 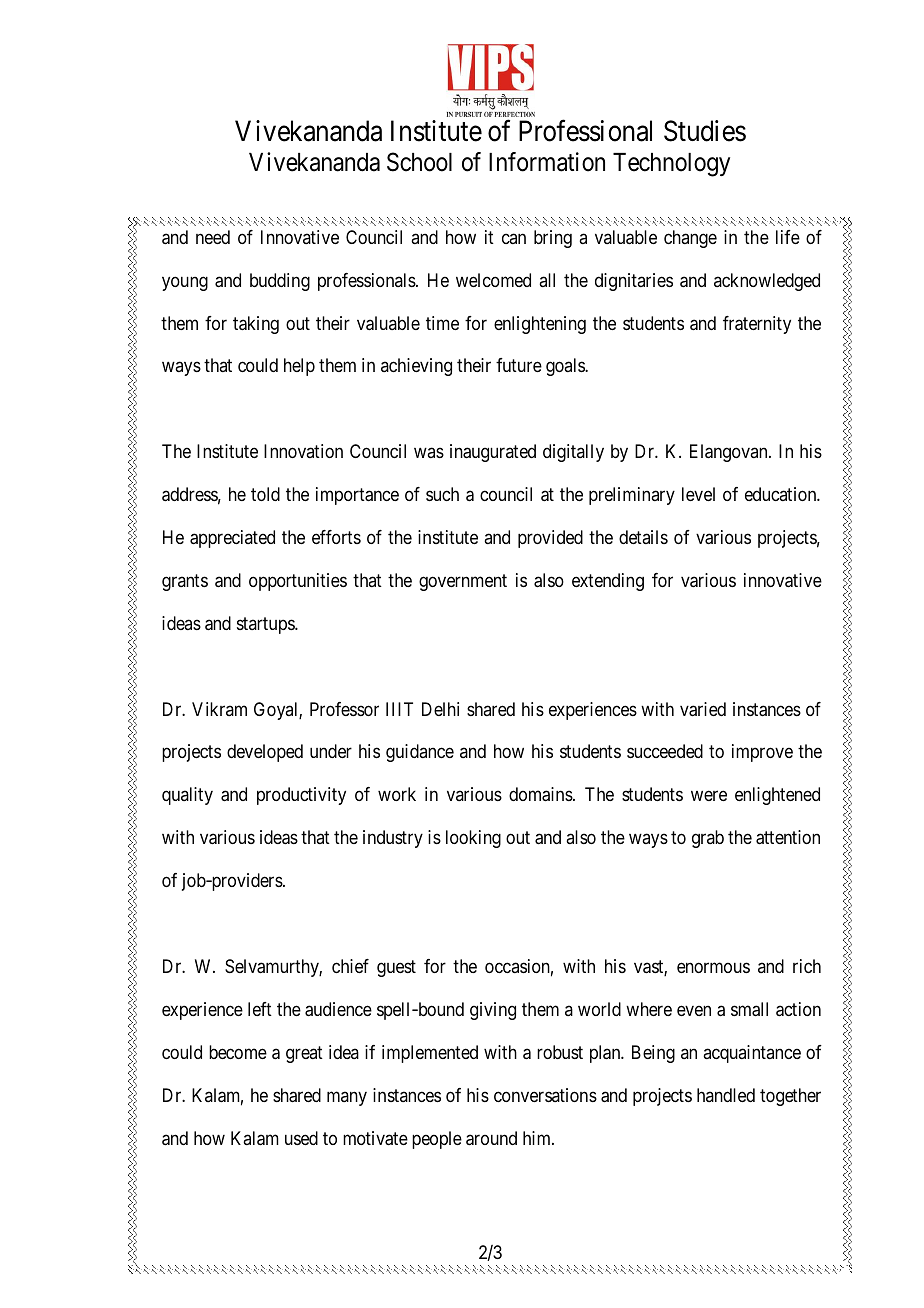 I want to click on need, so click(x=213, y=237).
